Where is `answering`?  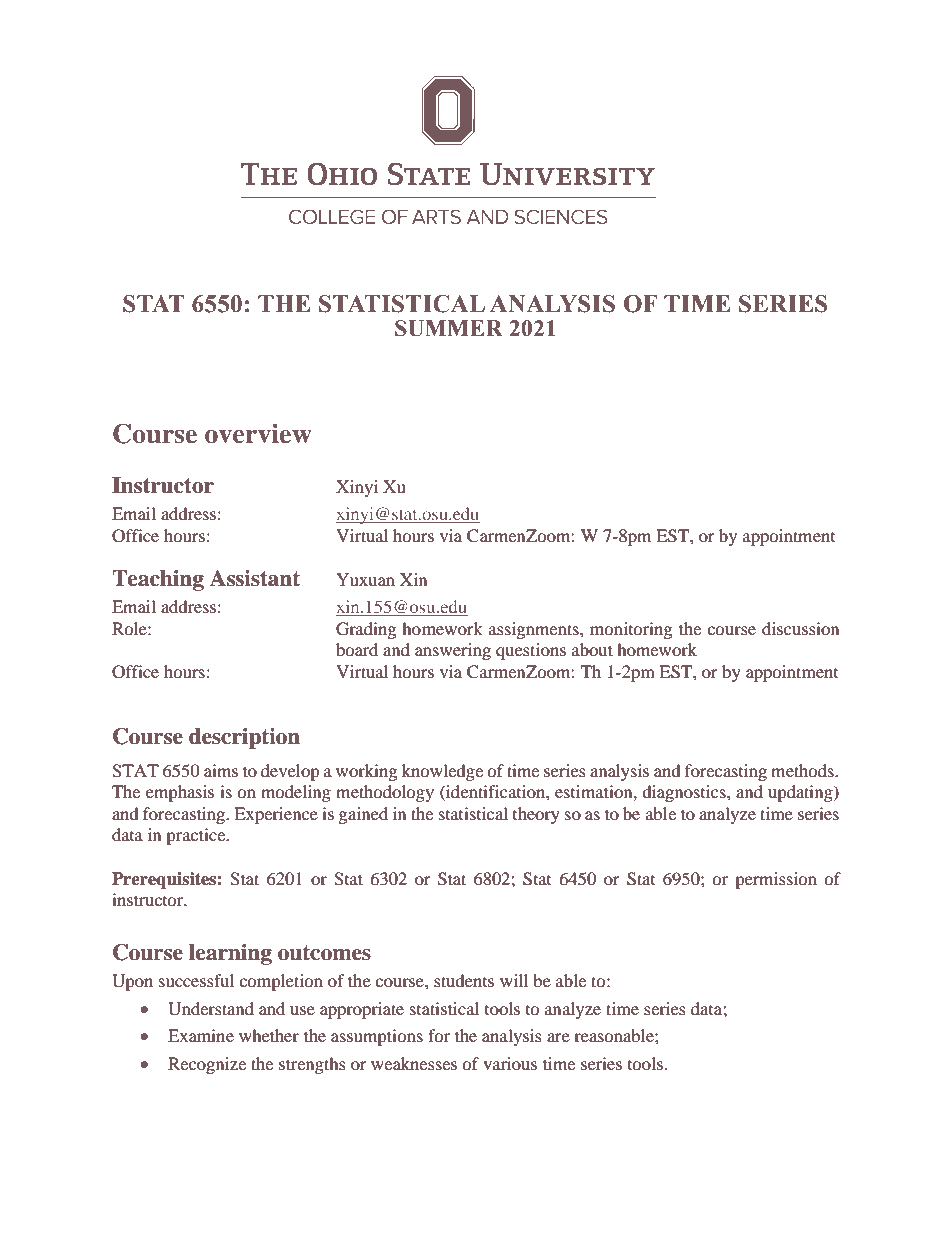 answering is located at coordinates (453, 651).
